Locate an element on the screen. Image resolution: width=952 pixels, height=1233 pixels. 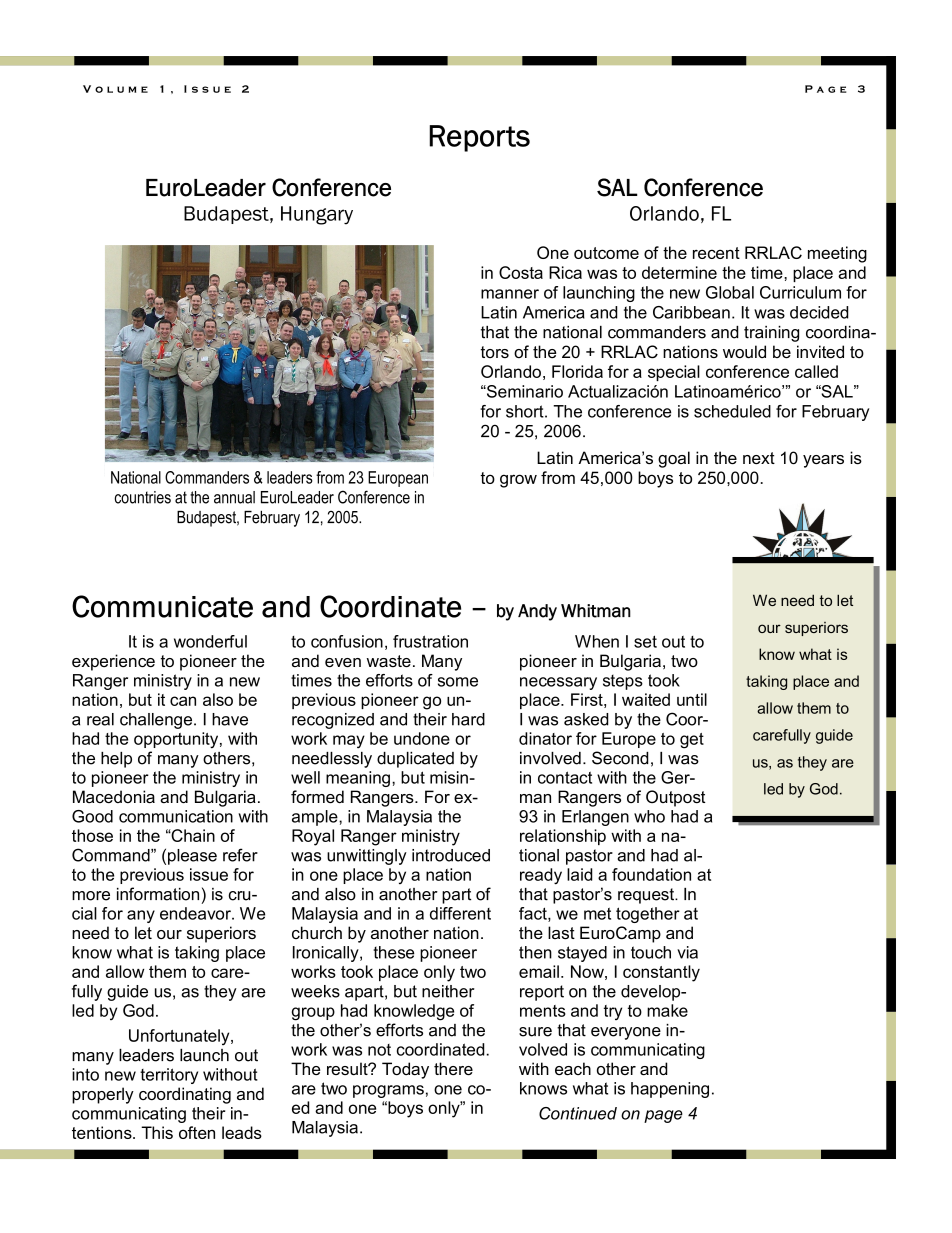
introduced is located at coordinates (451, 855).
